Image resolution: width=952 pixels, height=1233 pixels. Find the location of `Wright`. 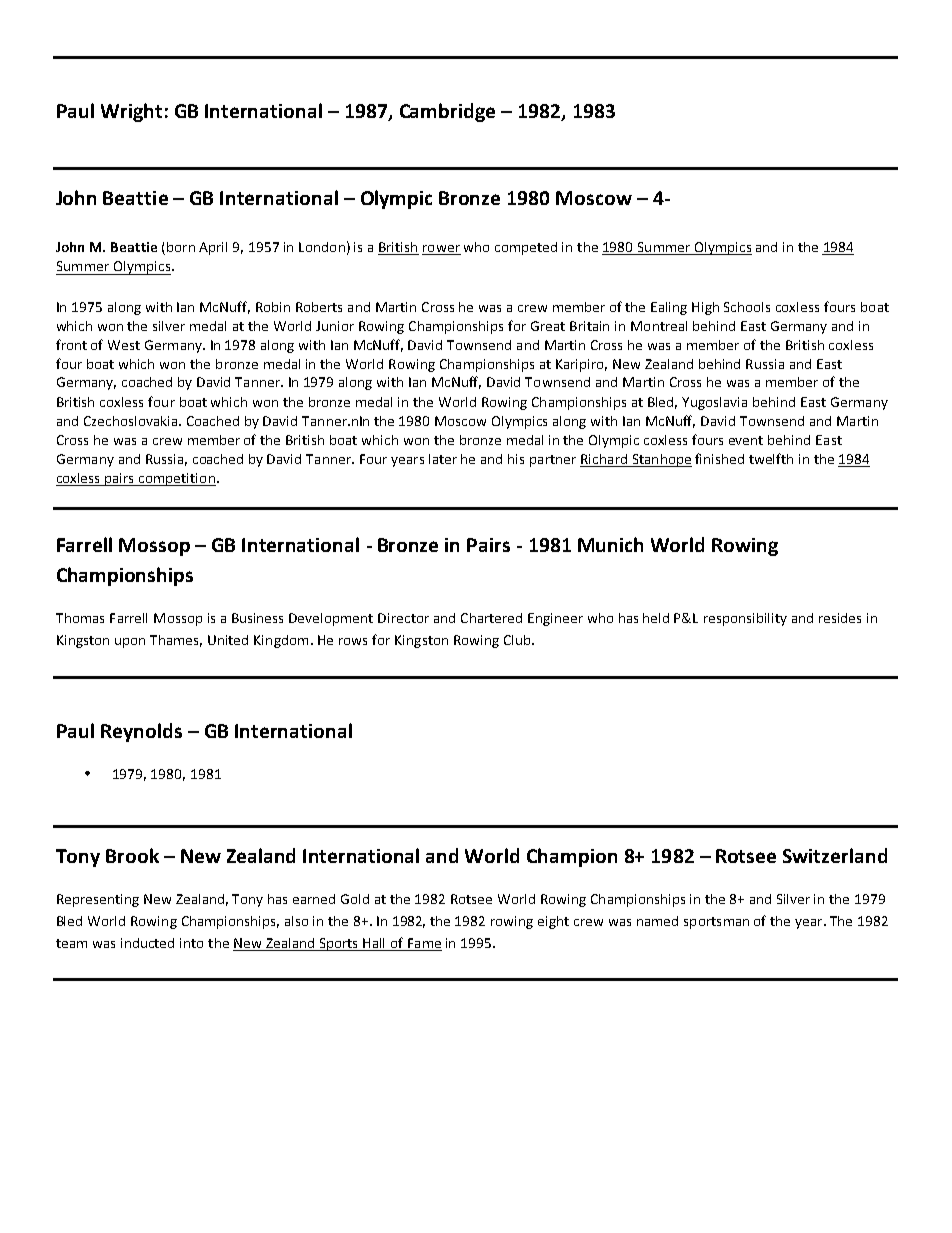

Wright is located at coordinates (131, 112).
